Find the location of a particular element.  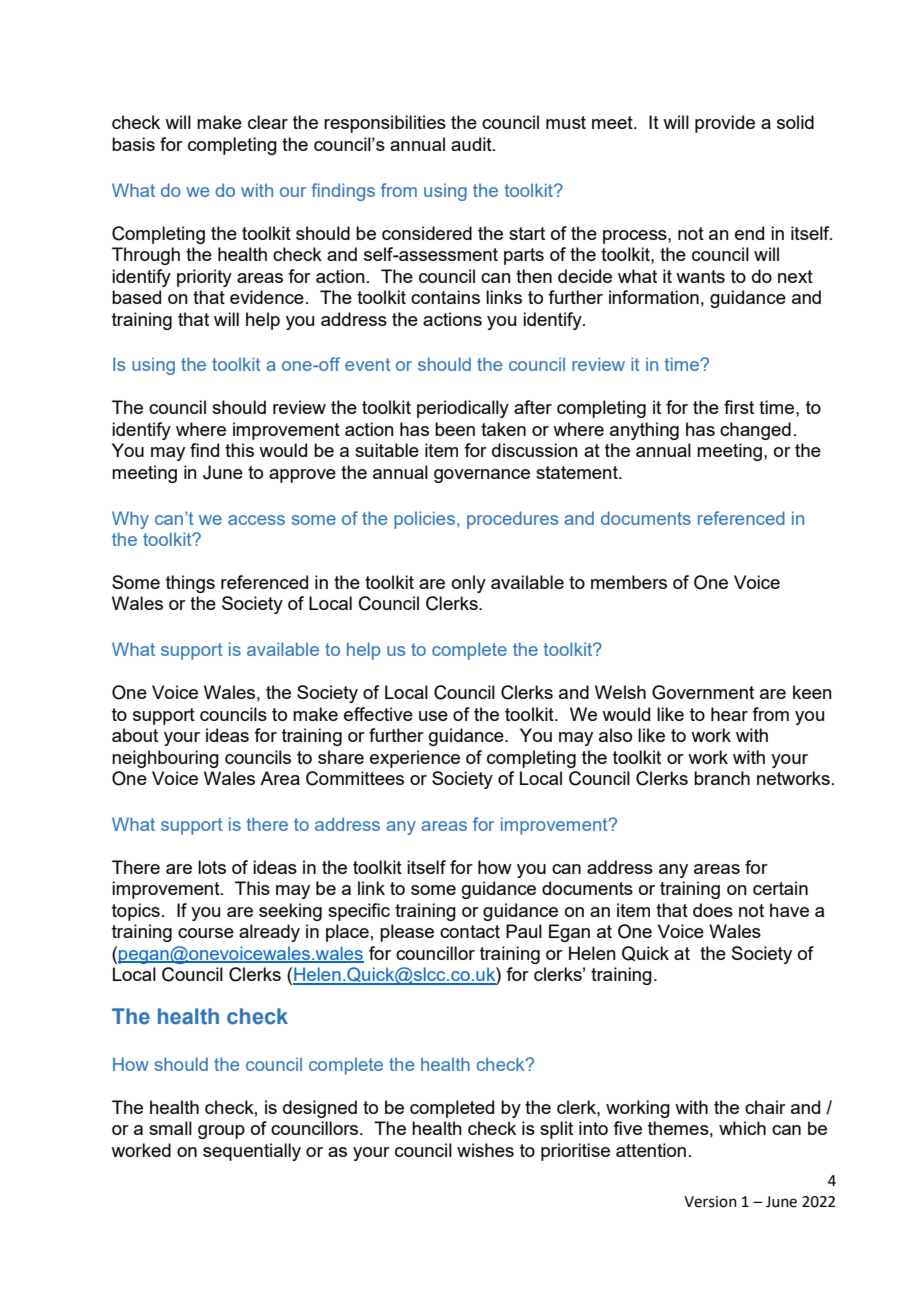

provide is located at coordinates (725, 124).
